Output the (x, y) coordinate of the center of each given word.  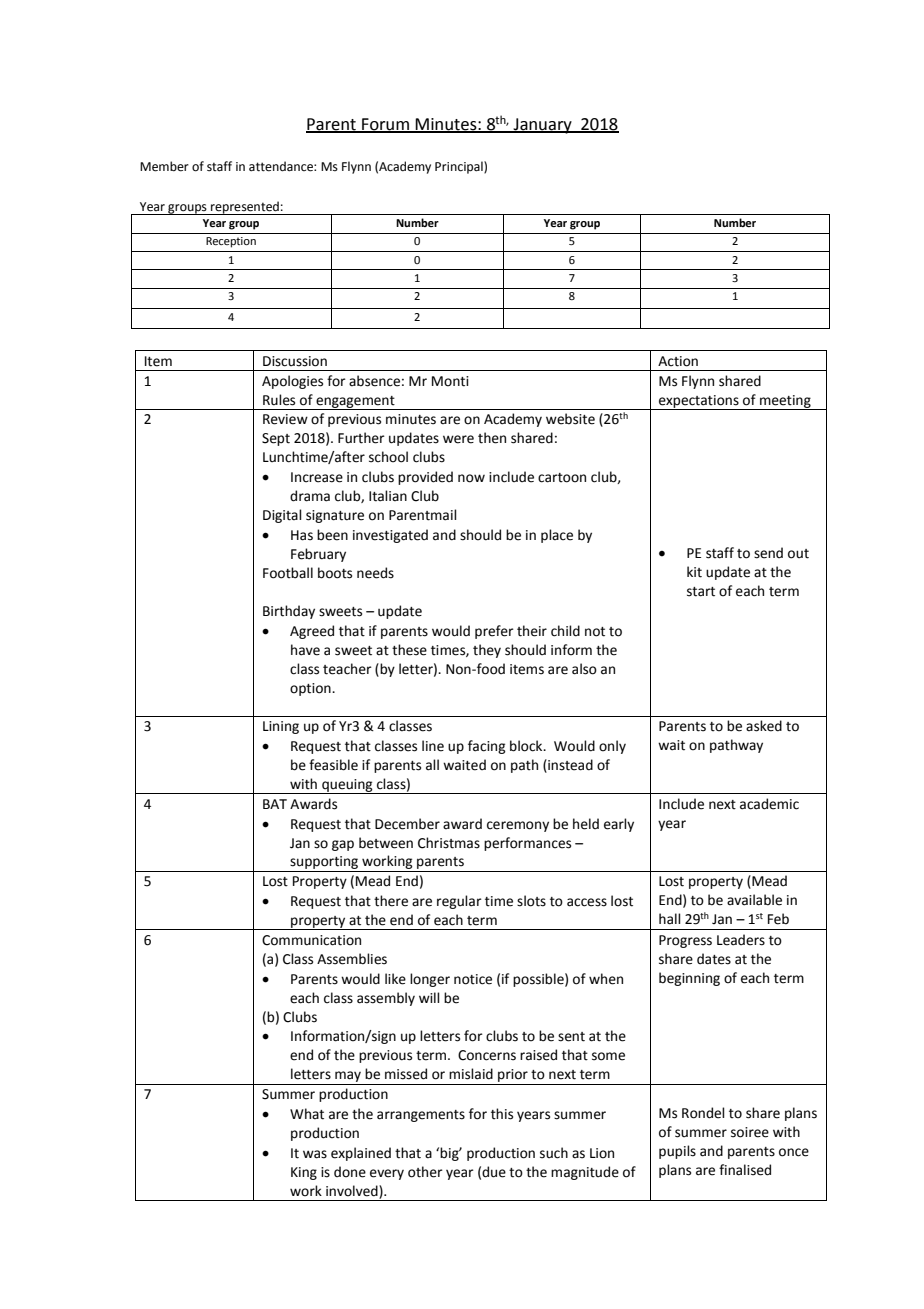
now (471, 478)
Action (678, 361)
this (502, 1114)
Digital (282, 516)
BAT (275, 804)
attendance (282, 166)
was (315, 1154)
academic (769, 804)
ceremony (518, 826)
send (768, 553)
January (542, 126)
